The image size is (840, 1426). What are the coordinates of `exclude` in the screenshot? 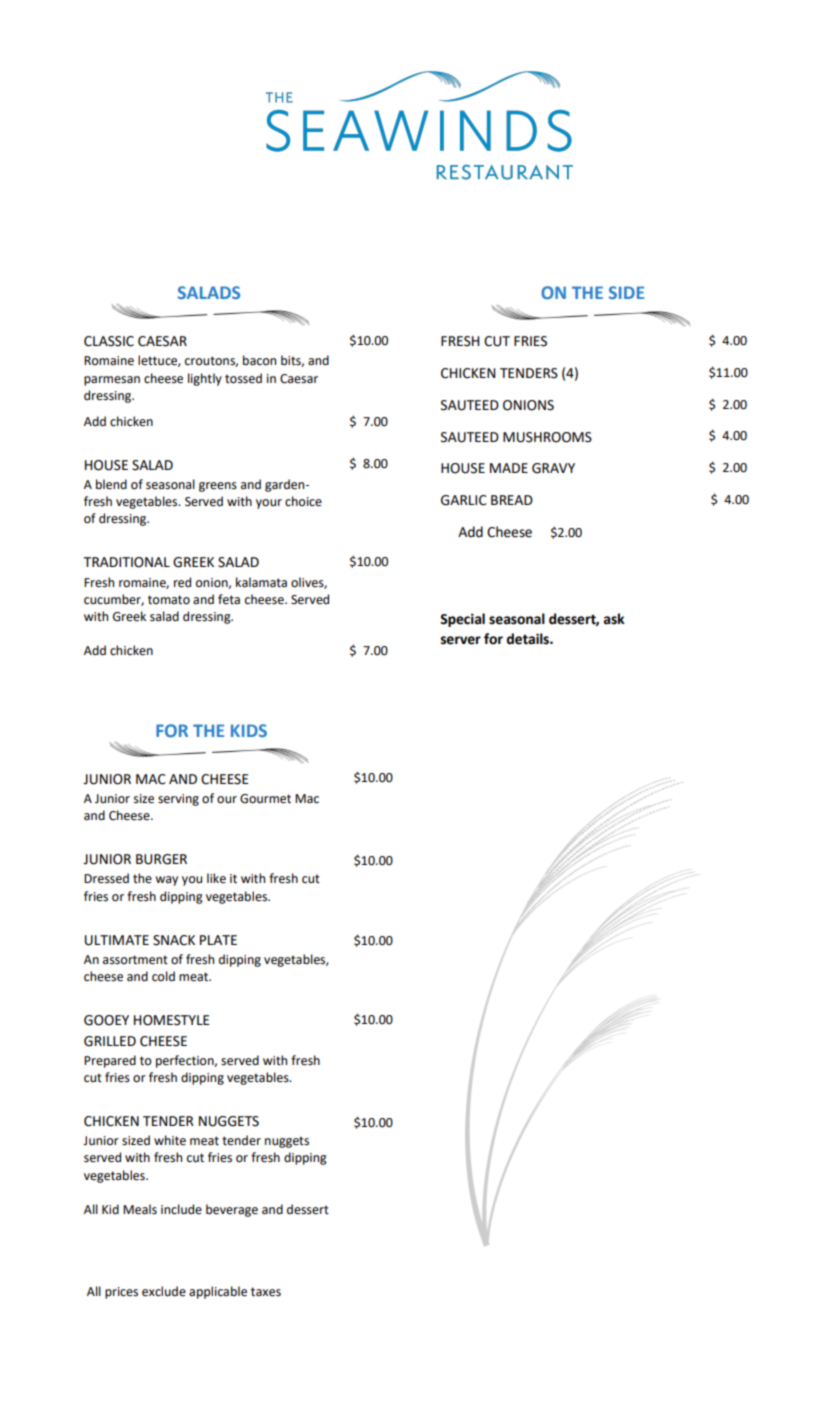 It's located at (164, 1291).
